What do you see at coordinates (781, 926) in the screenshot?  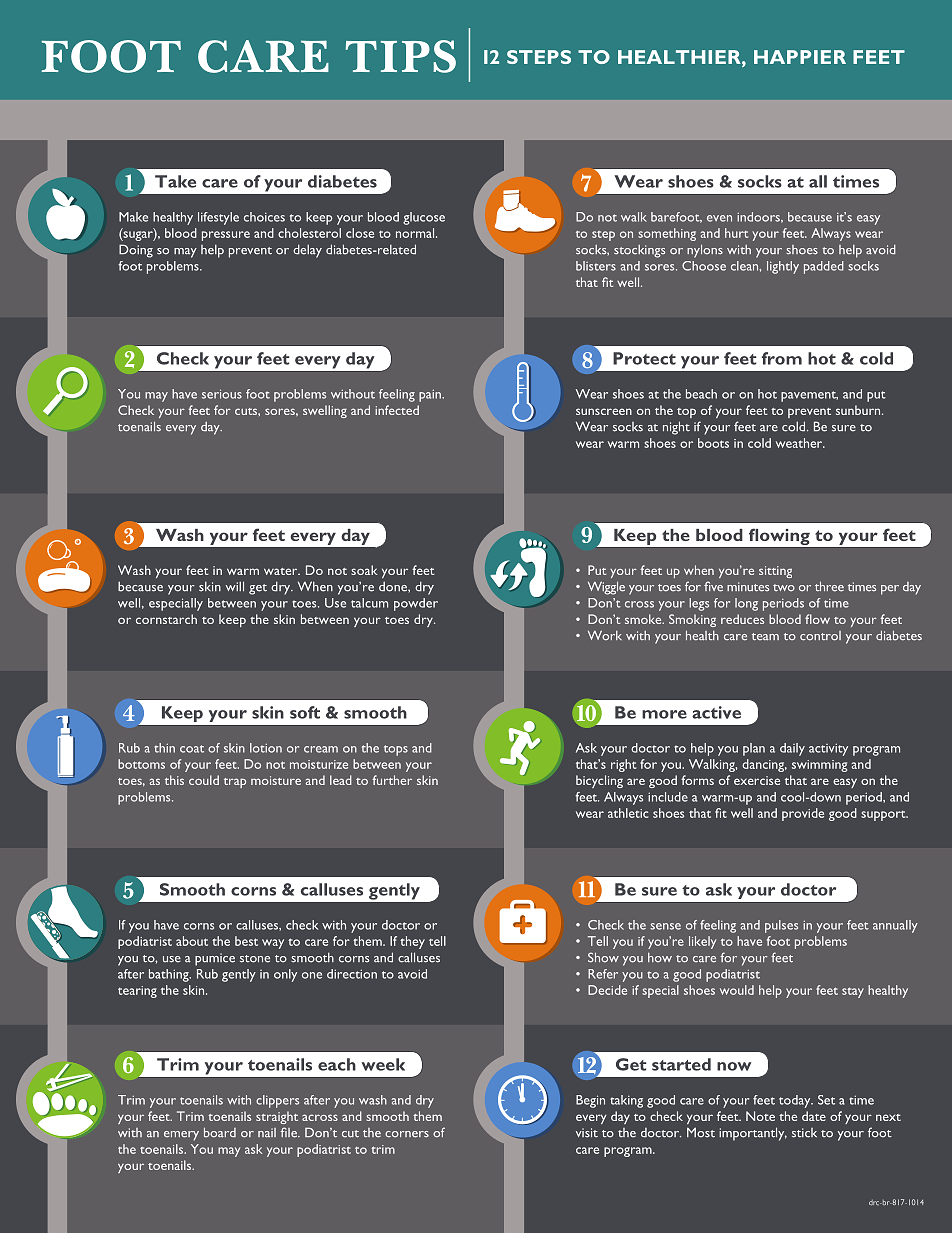 I see `pulses` at bounding box center [781, 926].
